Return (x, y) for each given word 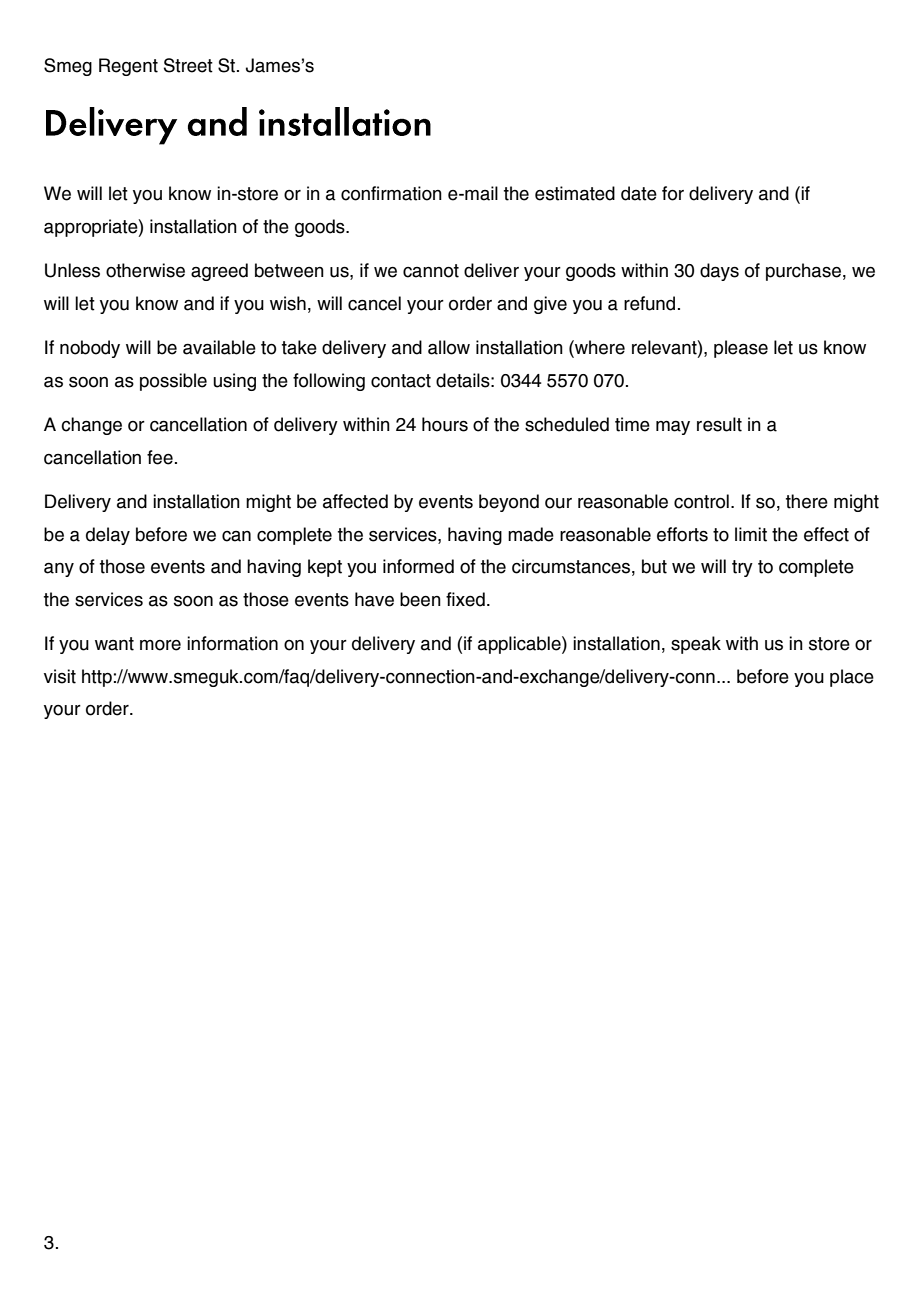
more (160, 645)
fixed (465, 599)
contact (401, 381)
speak (696, 645)
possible (173, 382)
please (741, 349)
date (639, 193)
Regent (128, 67)
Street (188, 65)
